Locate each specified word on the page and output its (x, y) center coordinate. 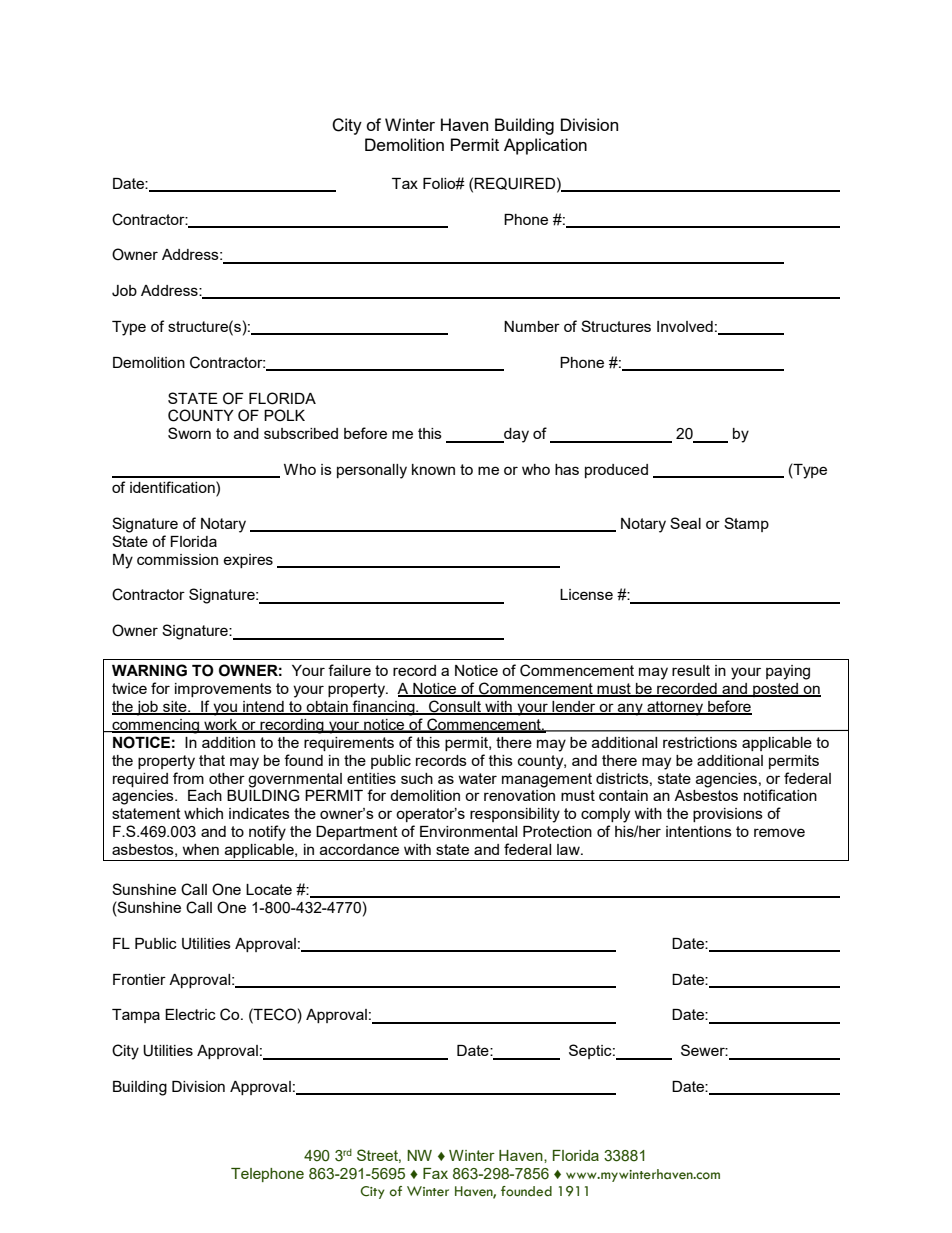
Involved (685, 326)
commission (177, 559)
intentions (699, 831)
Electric (190, 1014)
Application (545, 146)
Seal (685, 523)
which (203, 813)
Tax (405, 183)
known (433, 469)
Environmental (468, 831)
